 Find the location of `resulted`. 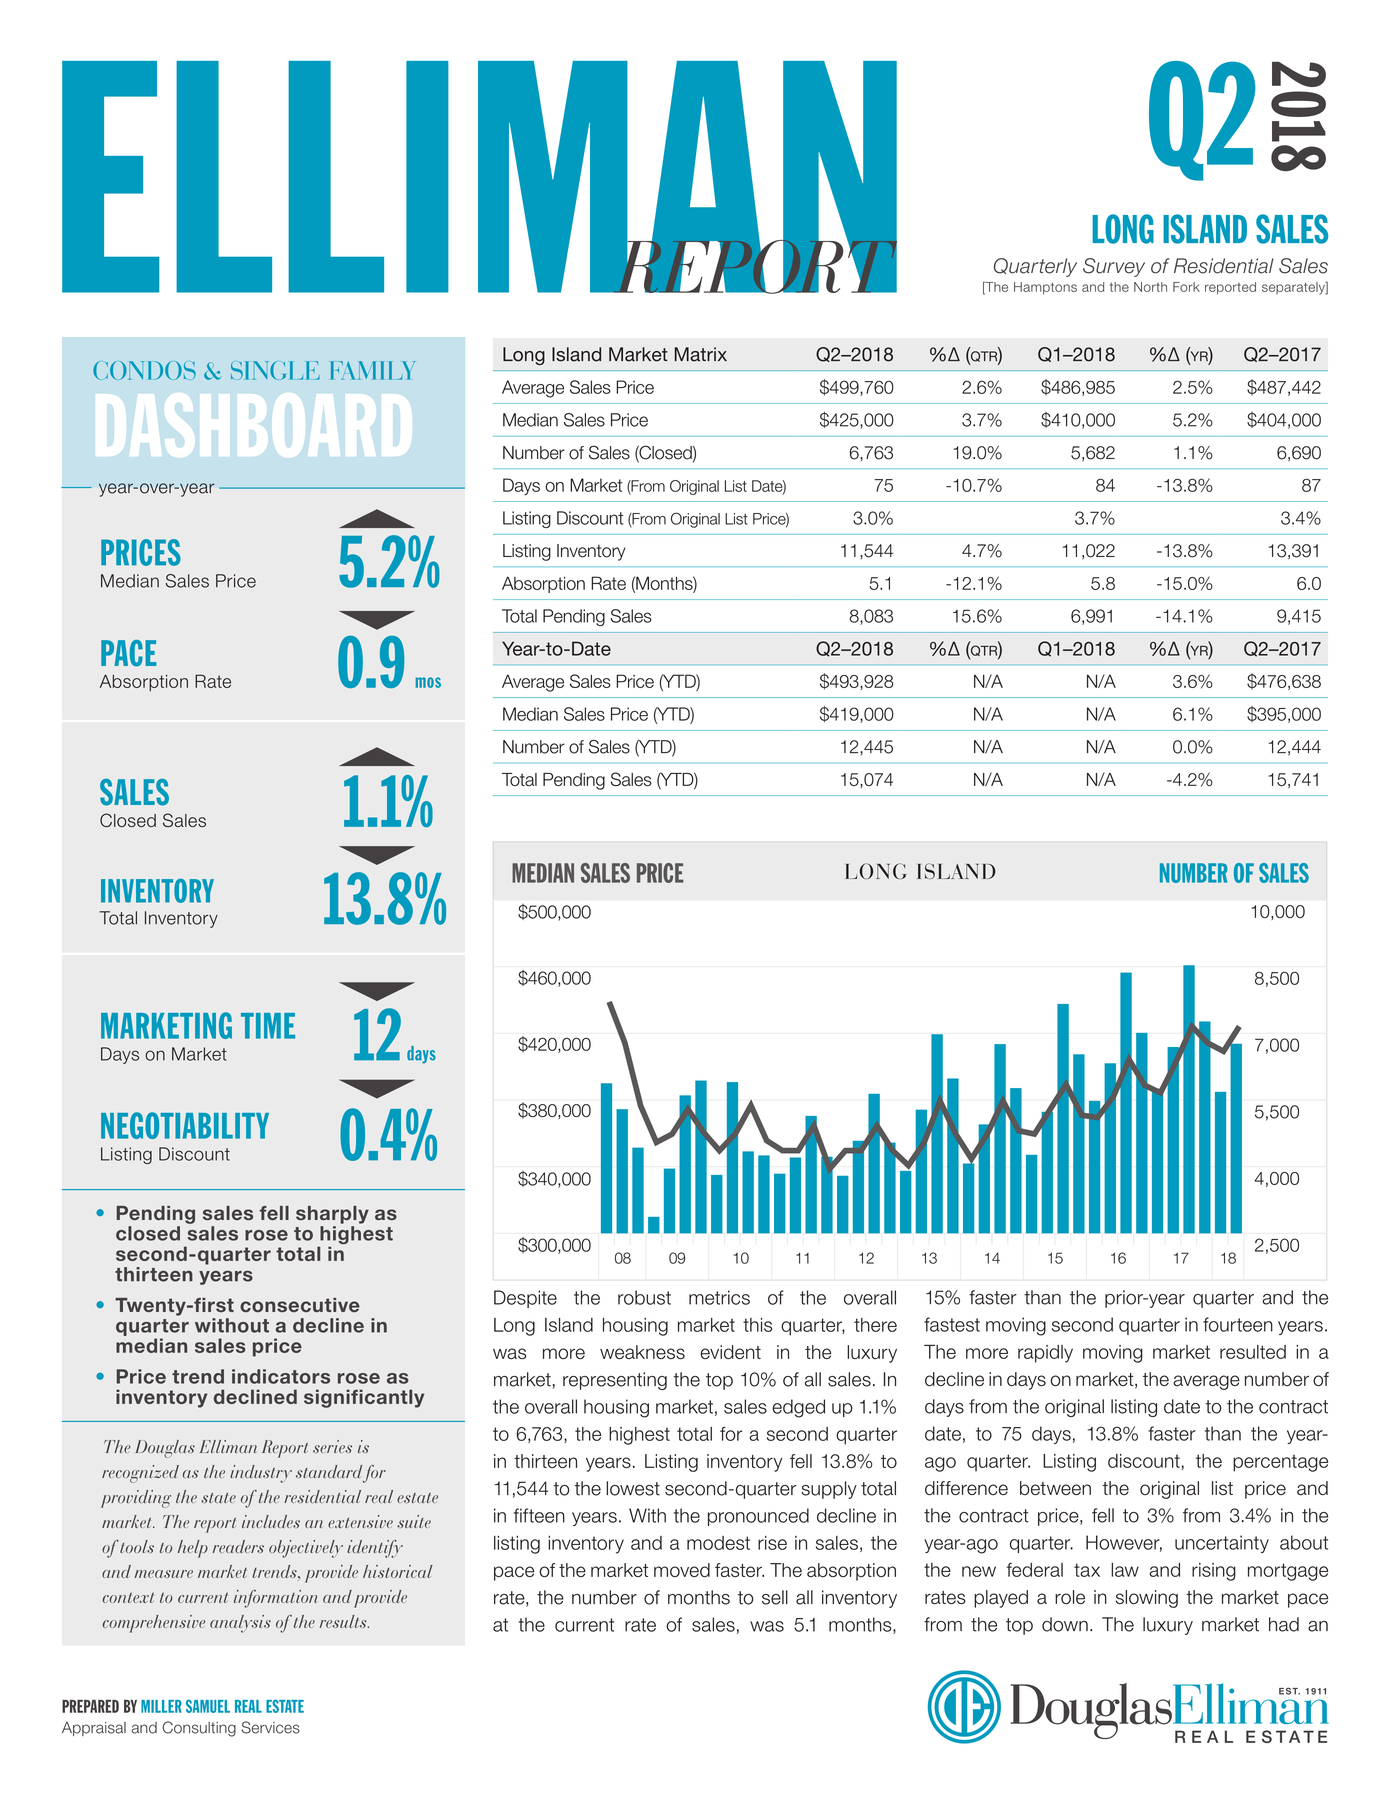

resulted is located at coordinates (1253, 1352).
